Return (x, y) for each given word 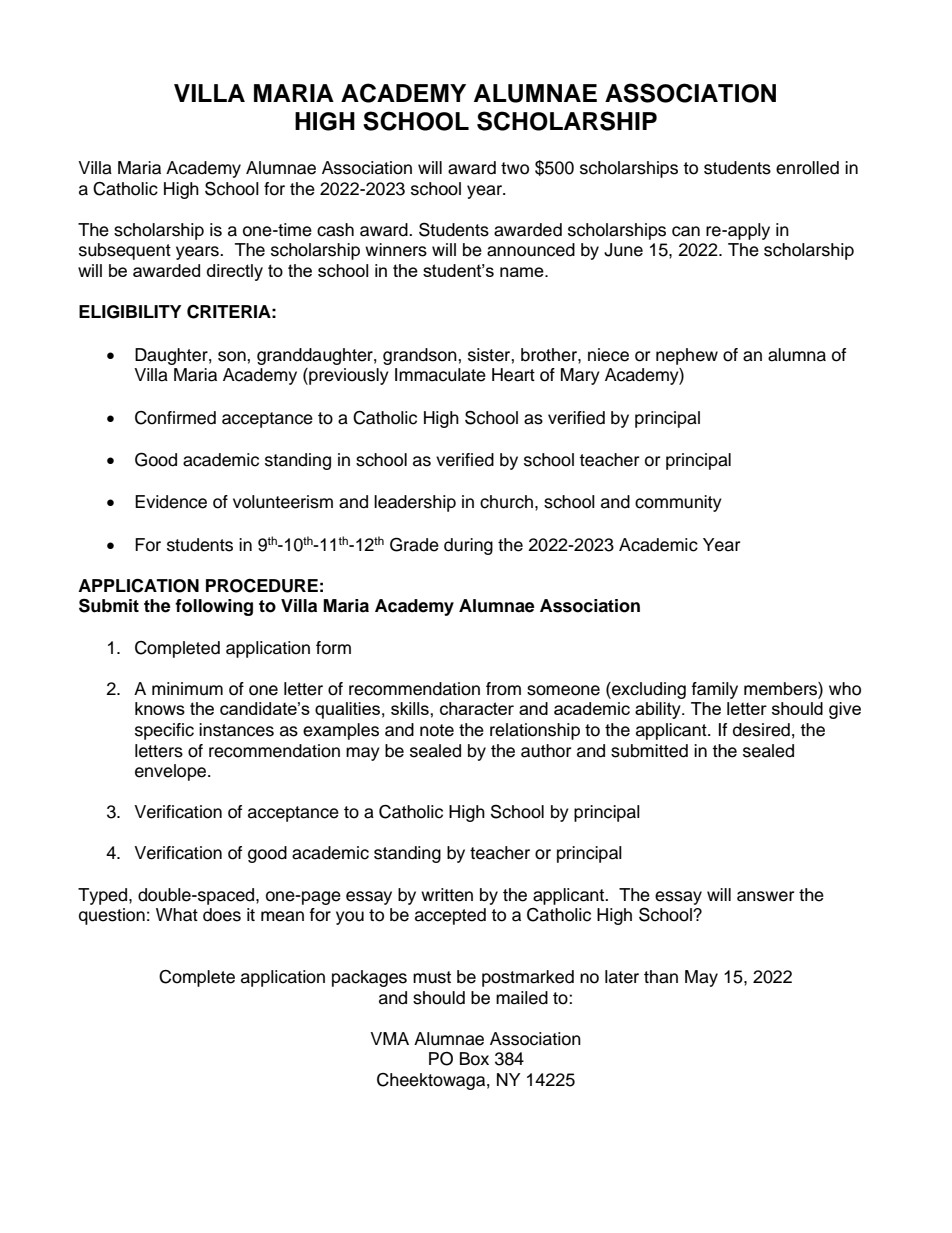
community (678, 503)
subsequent (125, 251)
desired (761, 730)
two (515, 168)
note (437, 730)
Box (474, 1059)
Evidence (171, 502)
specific (164, 731)
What (177, 915)
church (506, 502)
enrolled (807, 168)
